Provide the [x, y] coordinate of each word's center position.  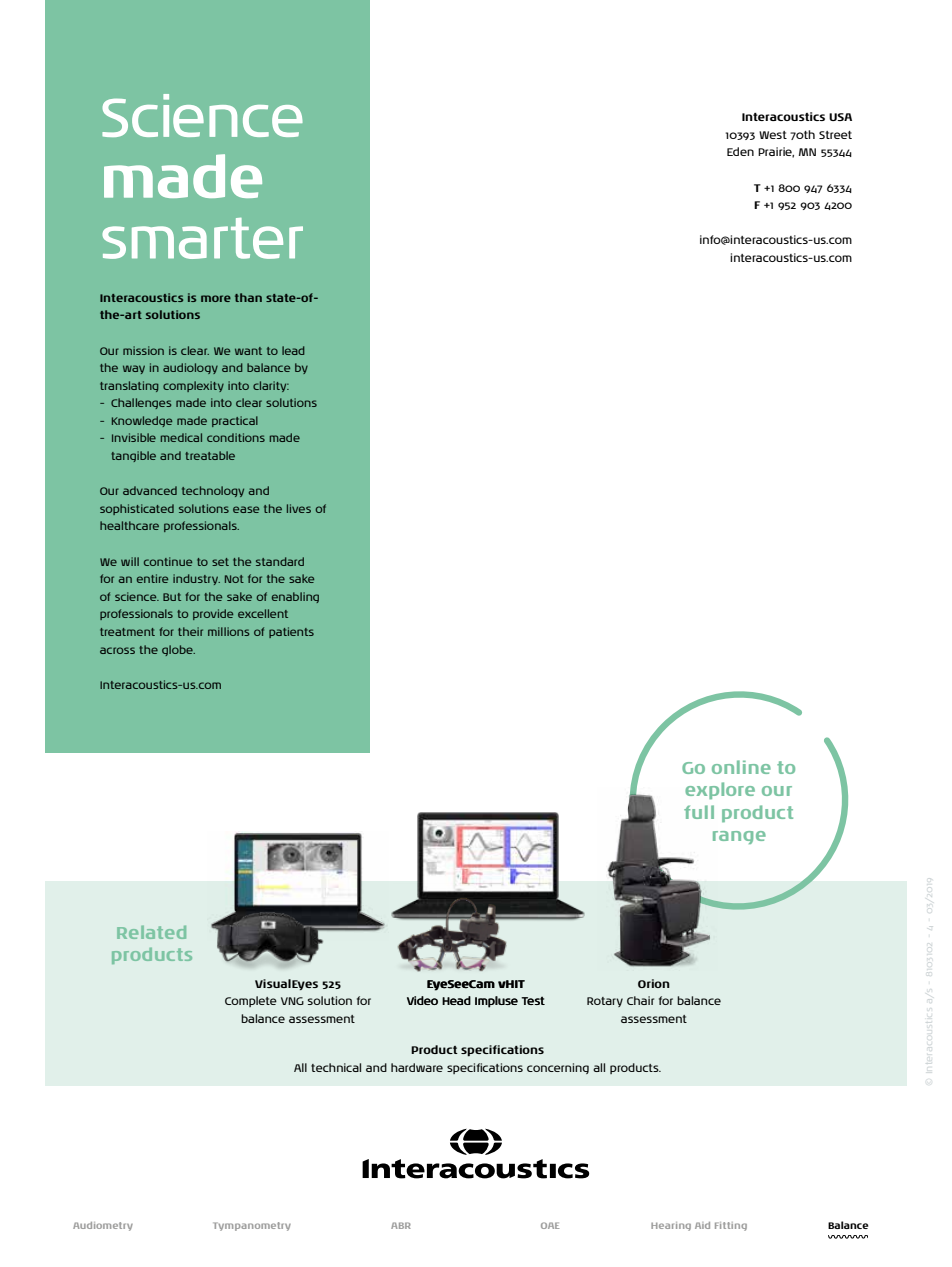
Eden [740, 151]
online [741, 767]
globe [178, 650]
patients [291, 632]
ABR [401, 1225]
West [773, 135]
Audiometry [103, 1226]
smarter [202, 238]
